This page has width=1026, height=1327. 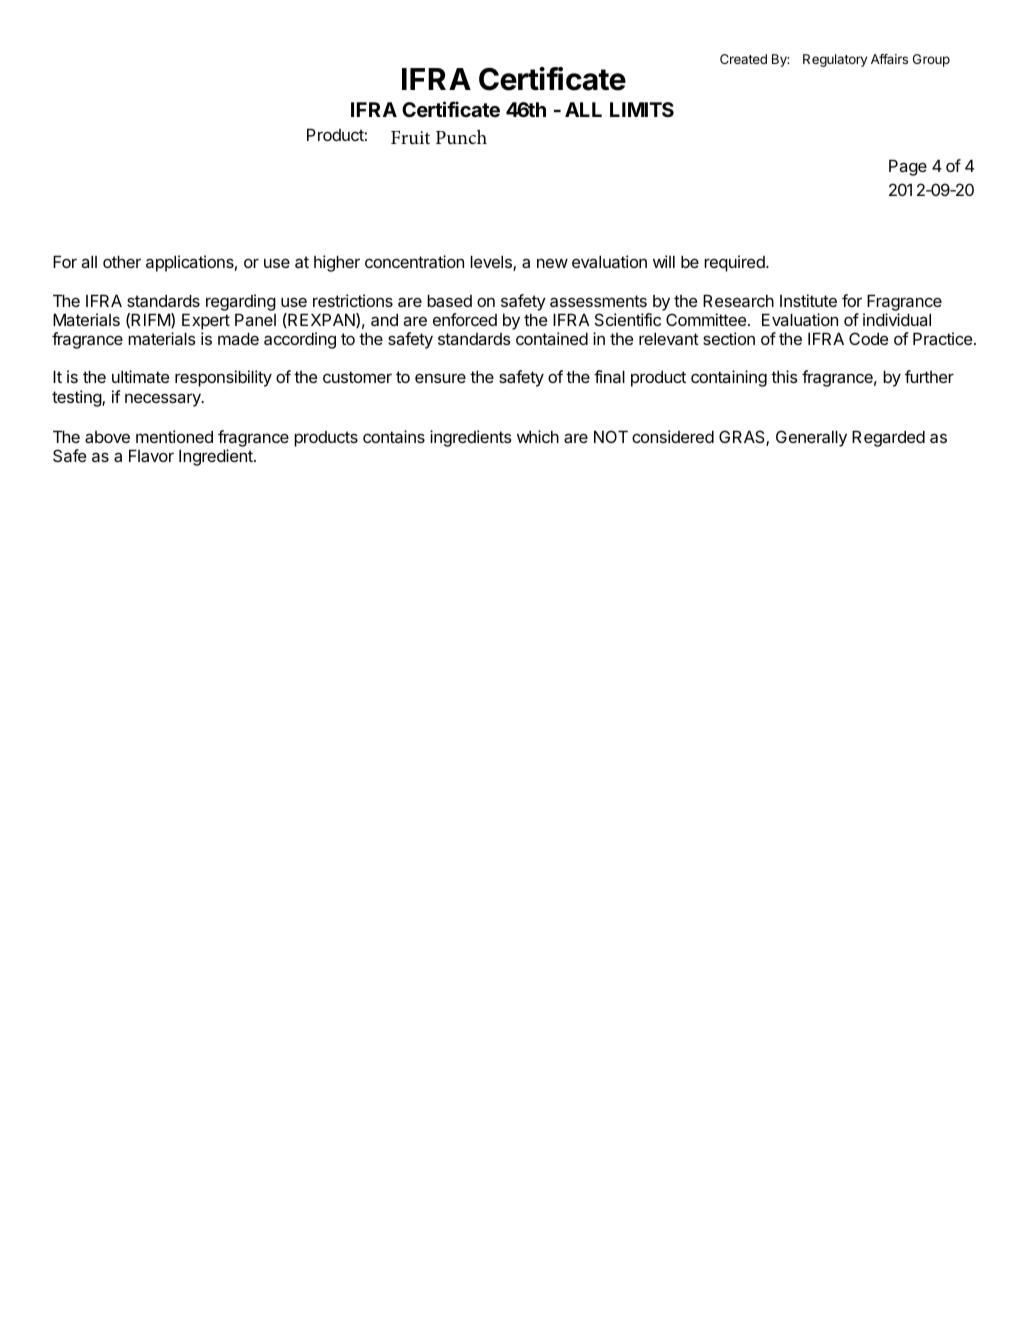 What do you see at coordinates (868, 338) in the page?
I see `Code` at bounding box center [868, 338].
